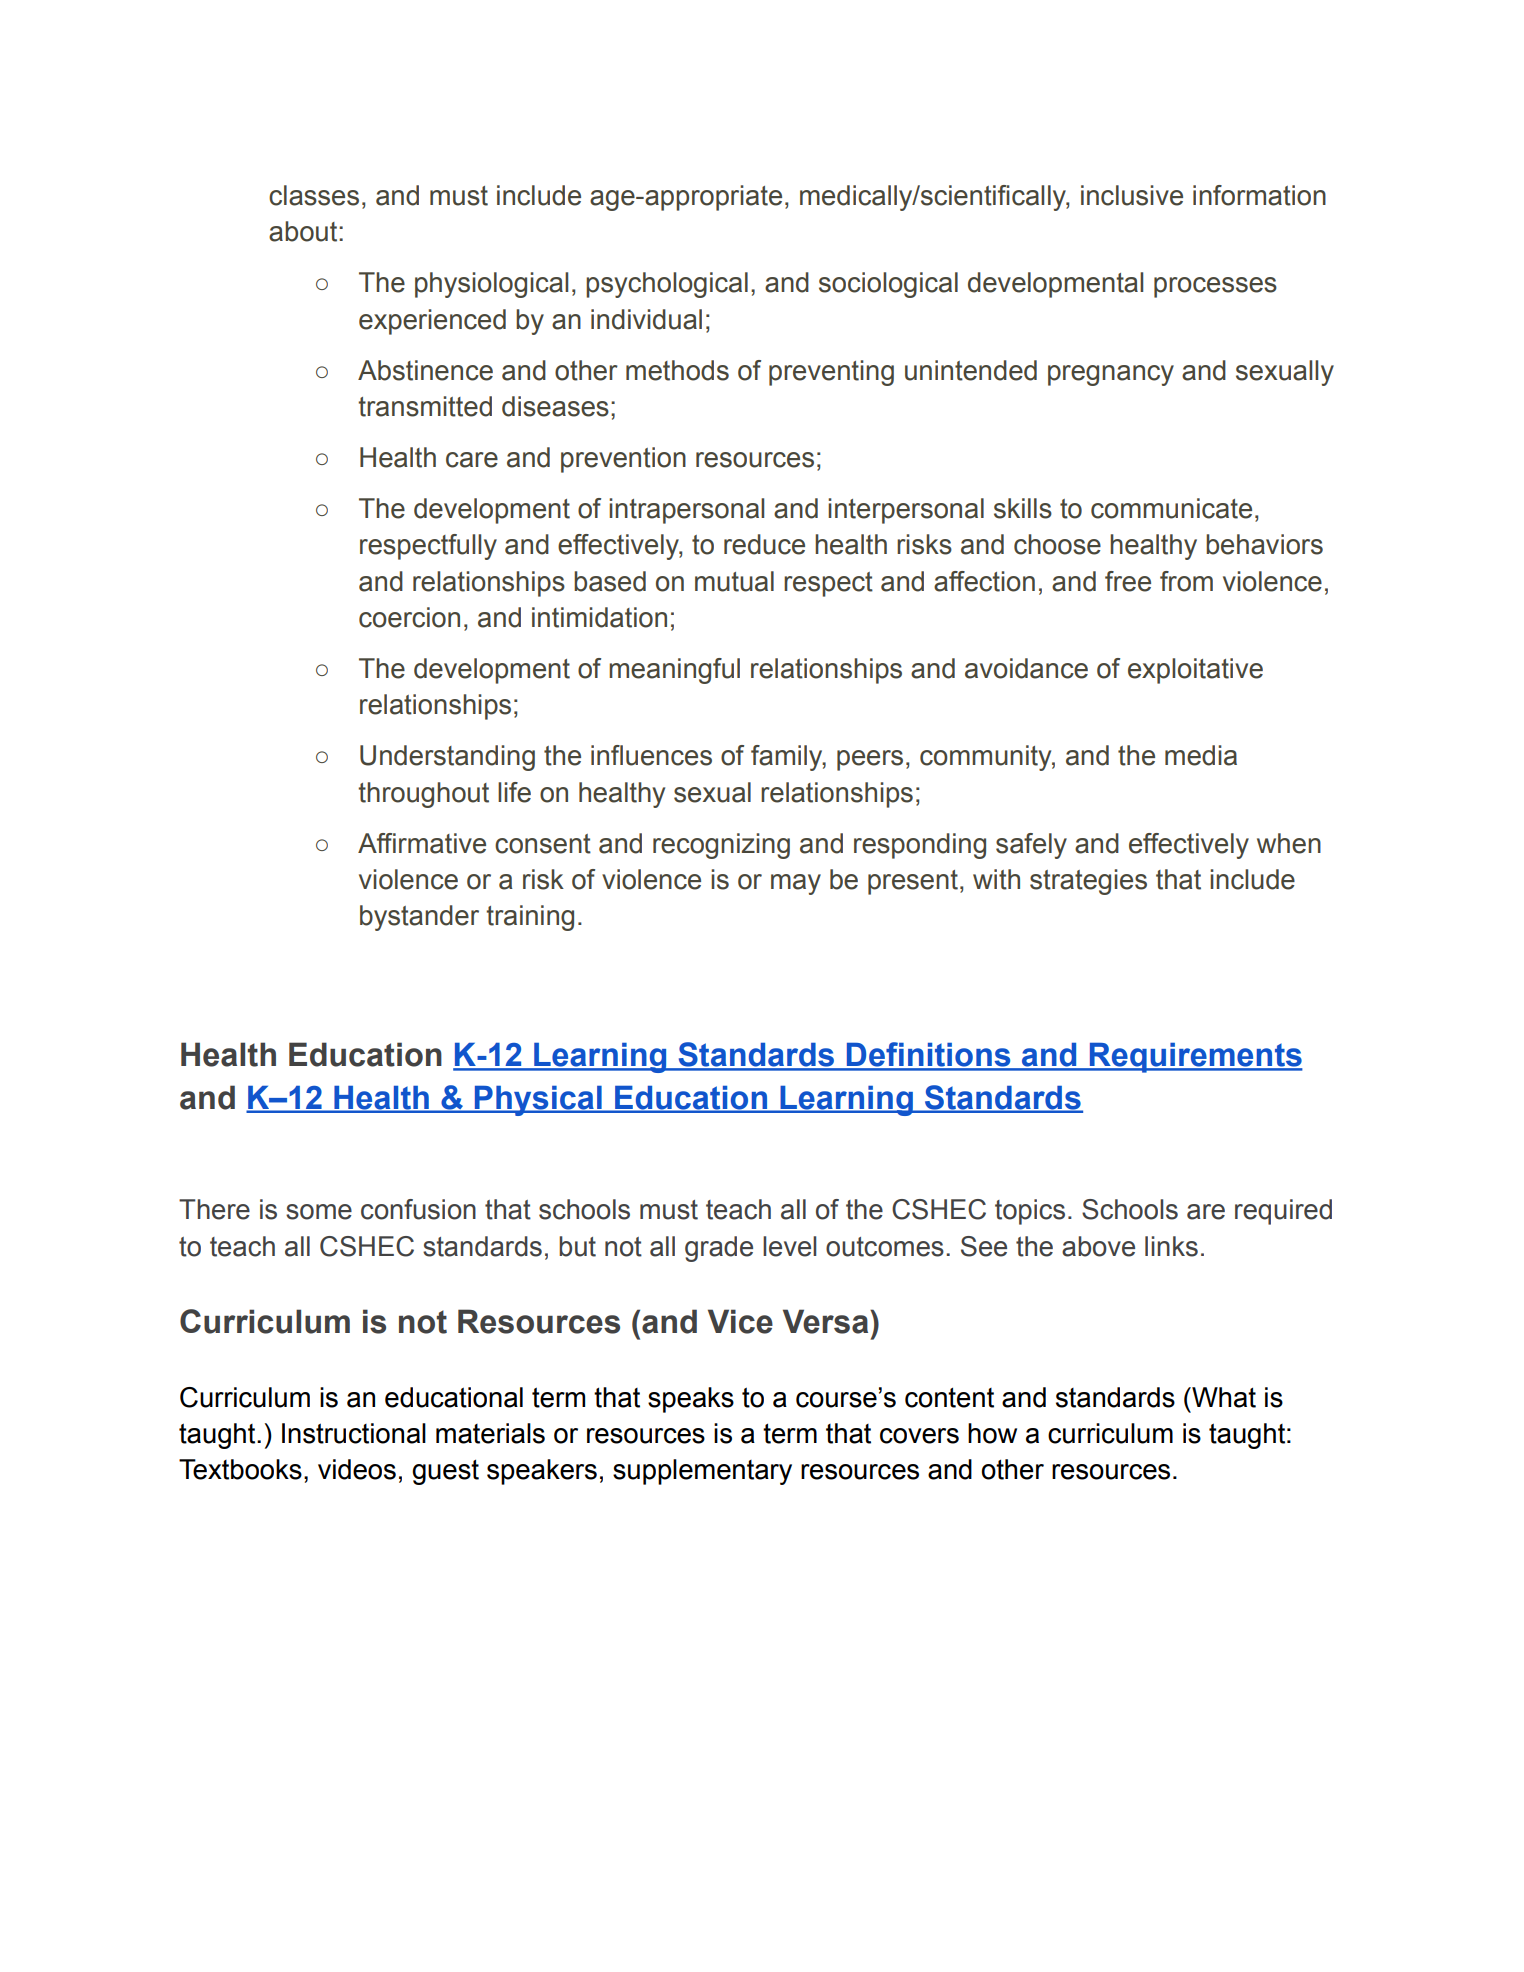 The width and height of the screenshot is (1524, 1972). What do you see at coordinates (314, 195) in the screenshot?
I see `classes` at bounding box center [314, 195].
